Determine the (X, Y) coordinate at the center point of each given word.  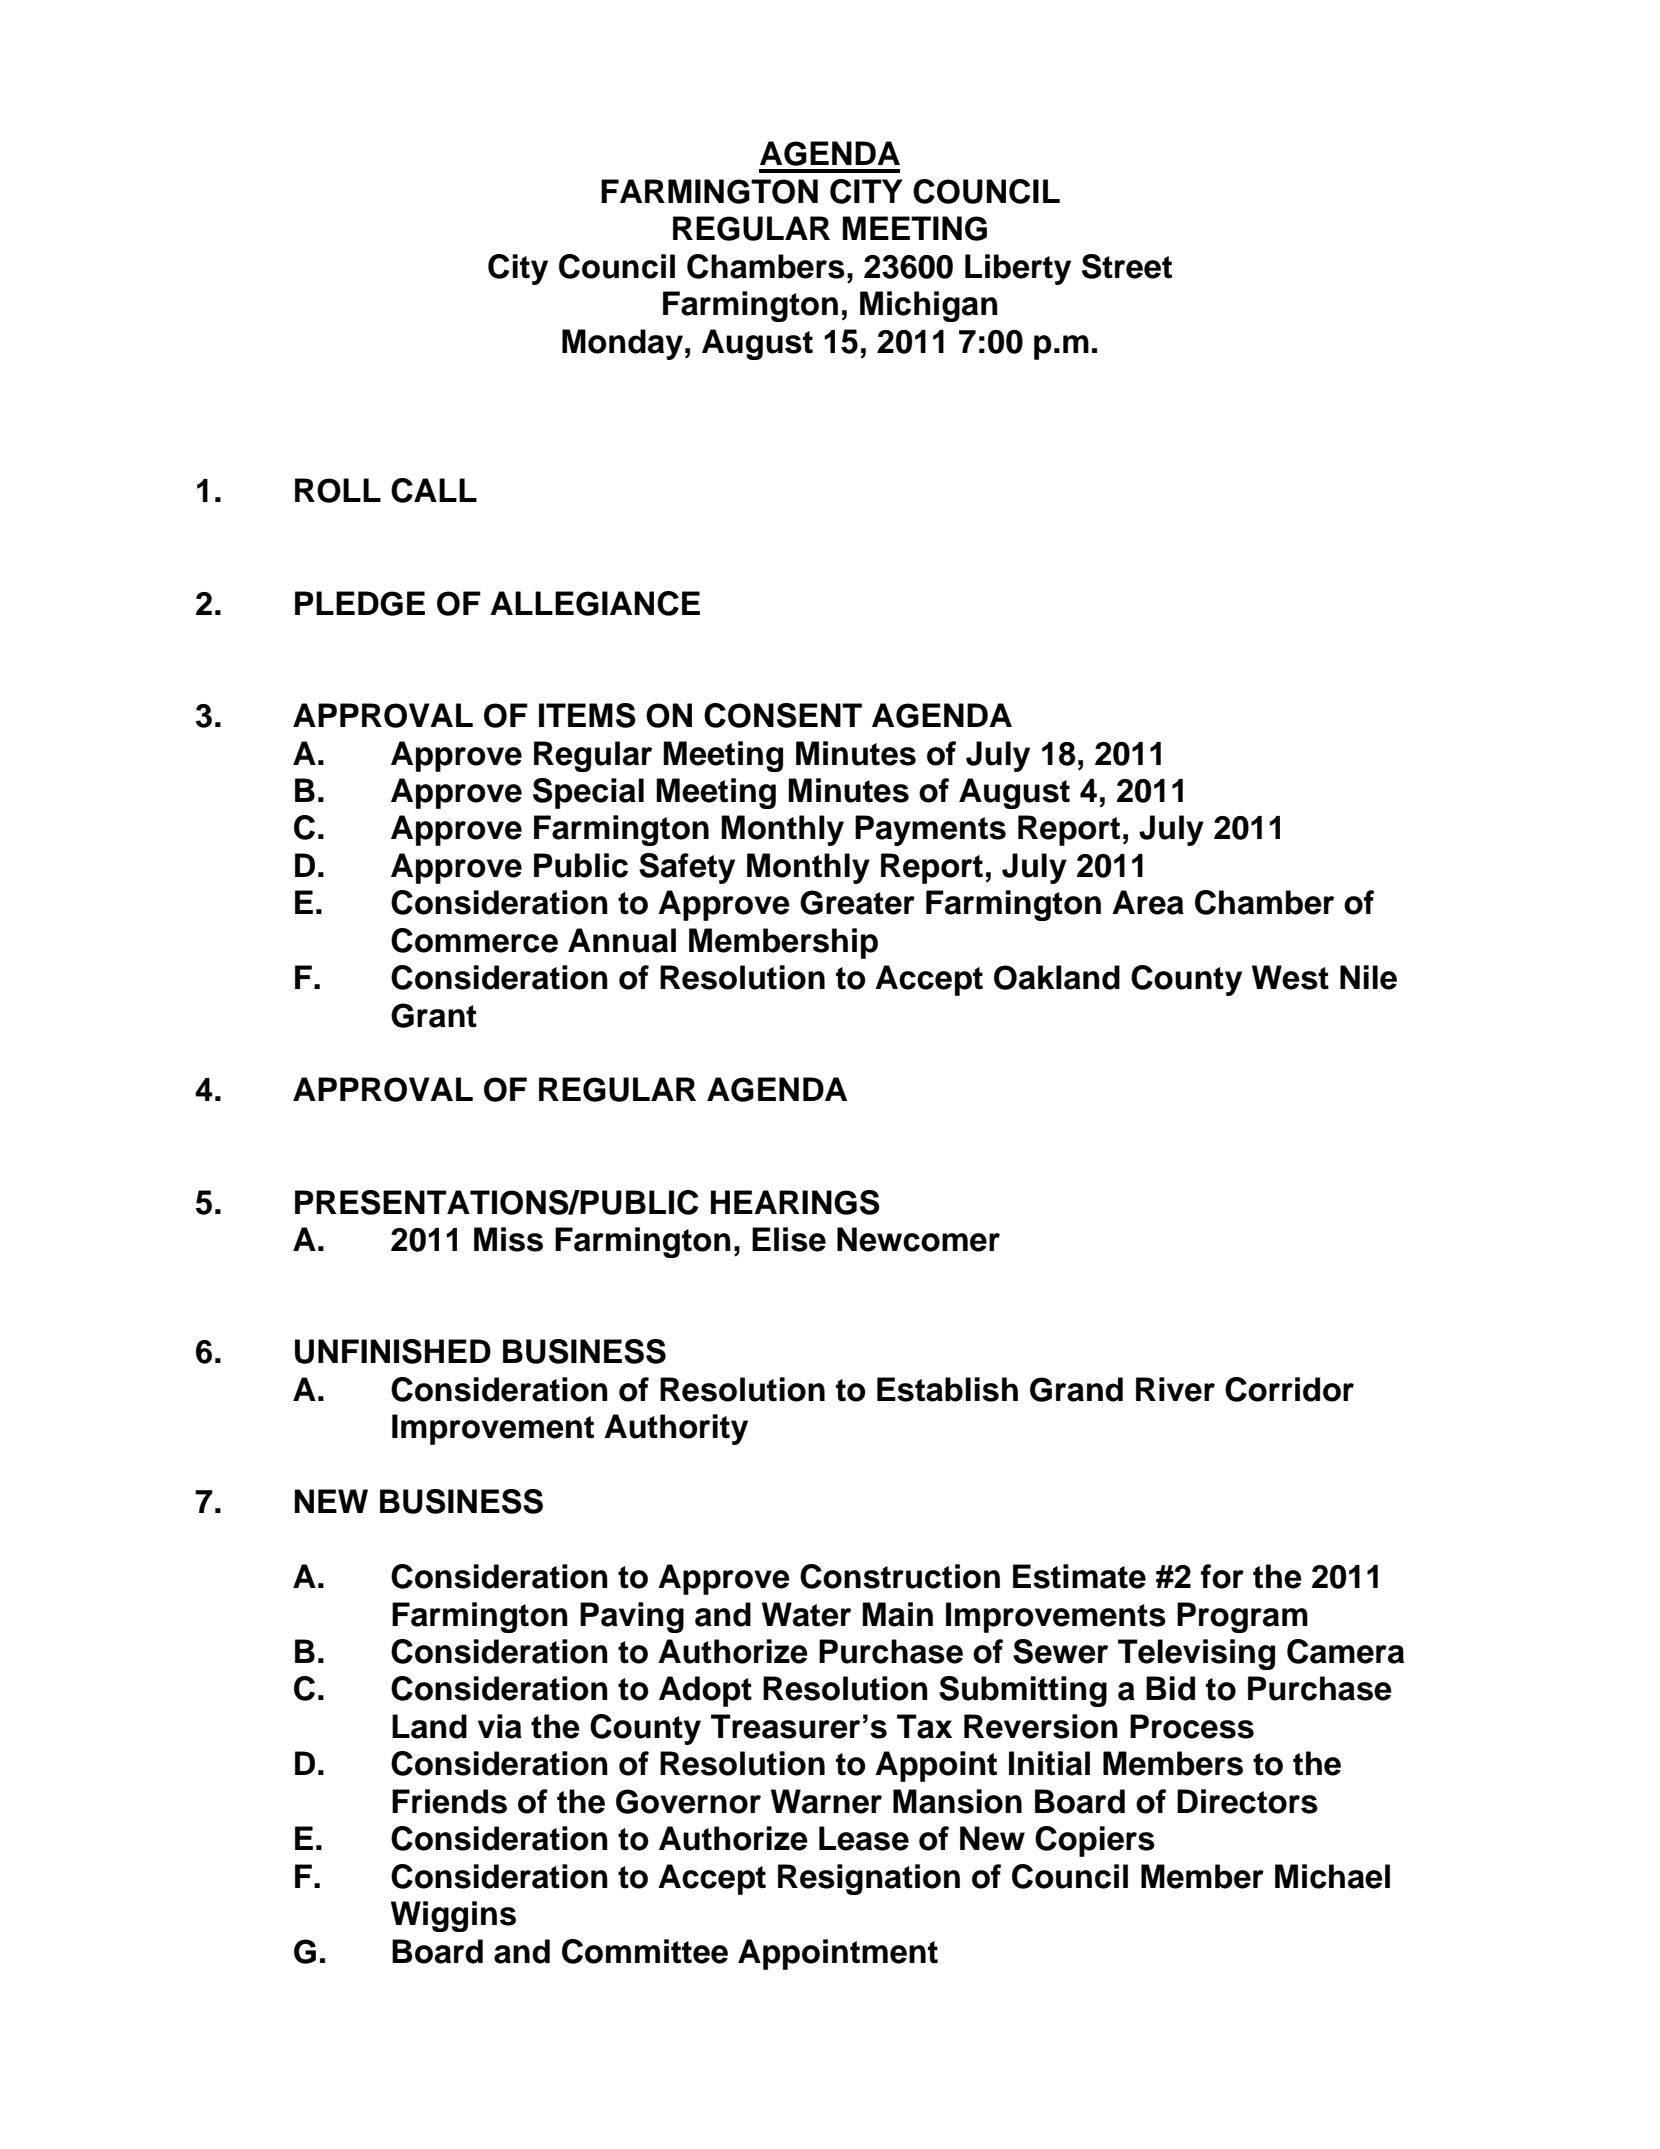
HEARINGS (795, 1202)
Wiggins (453, 1916)
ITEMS (587, 715)
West (1290, 977)
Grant (434, 1015)
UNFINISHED (393, 1351)
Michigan (929, 306)
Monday (622, 344)
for (1222, 1576)
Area (1148, 902)
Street (1127, 266)
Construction (900, 1576)
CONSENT (783, 715)
